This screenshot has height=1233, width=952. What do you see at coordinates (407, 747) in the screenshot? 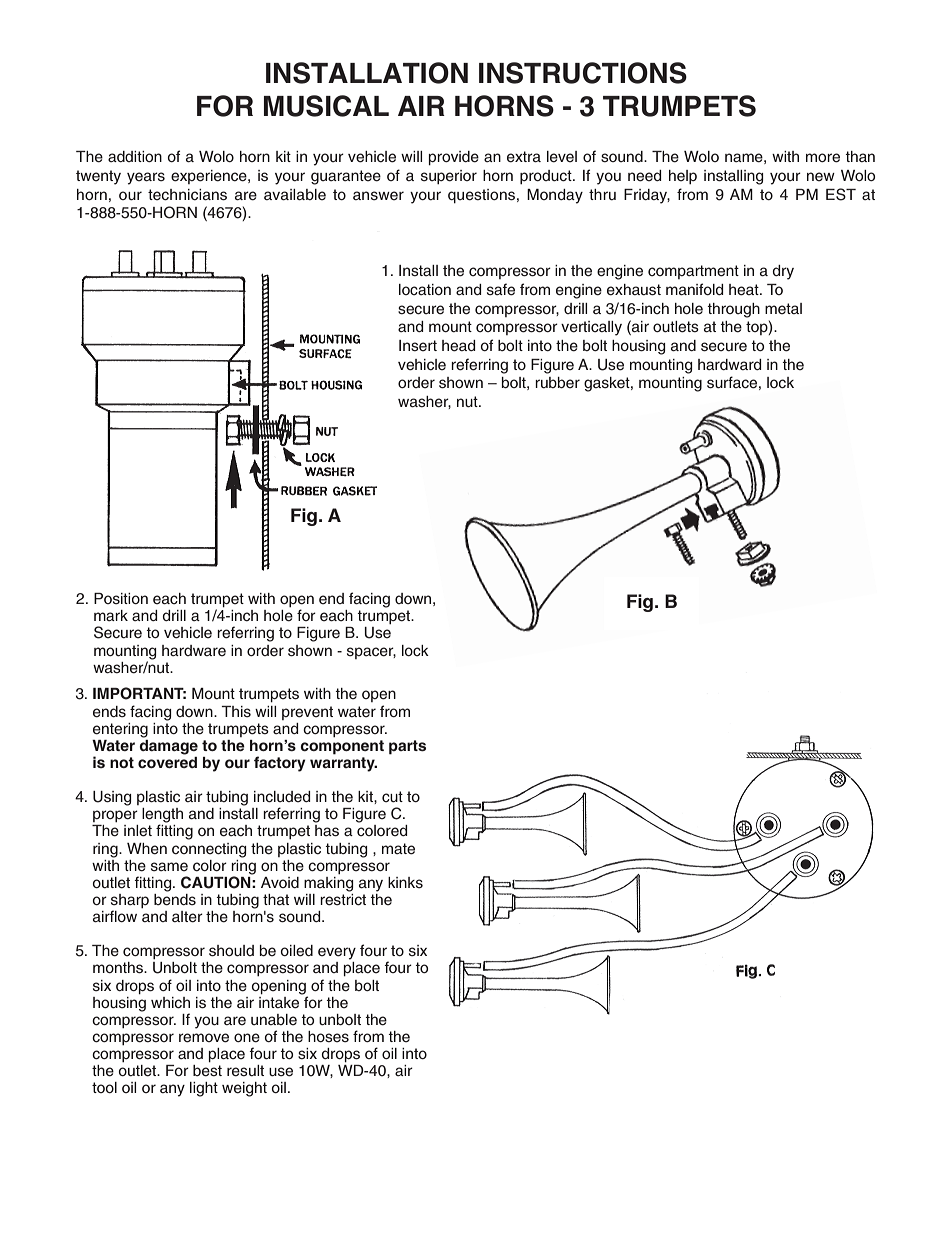
I see `parts` at bounding box center [407, 747].
